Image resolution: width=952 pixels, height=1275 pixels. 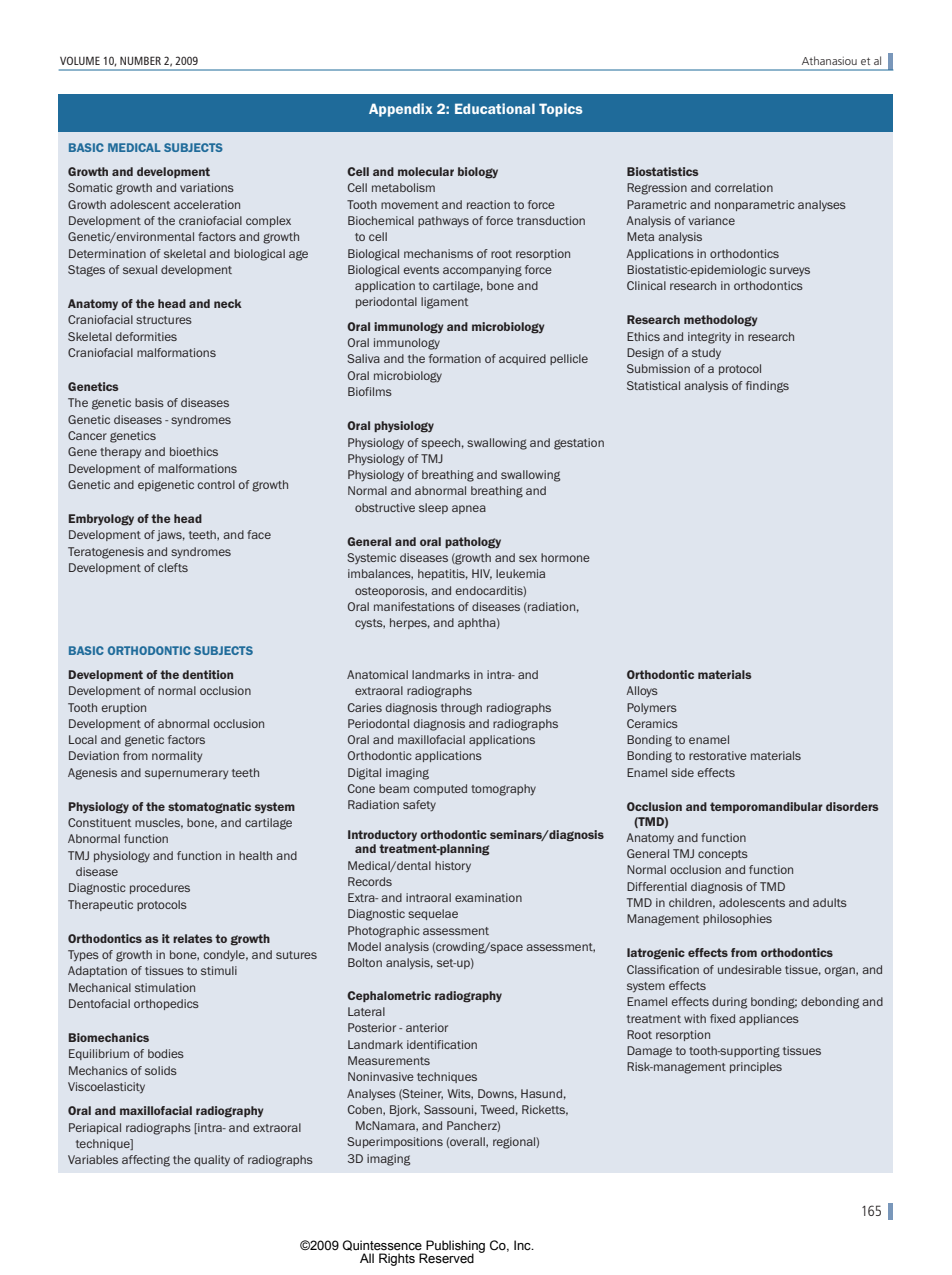 What do you see at coordinates (454, 1247) in the page?
I see `Publishing` at bounding box center [454, 1247].
